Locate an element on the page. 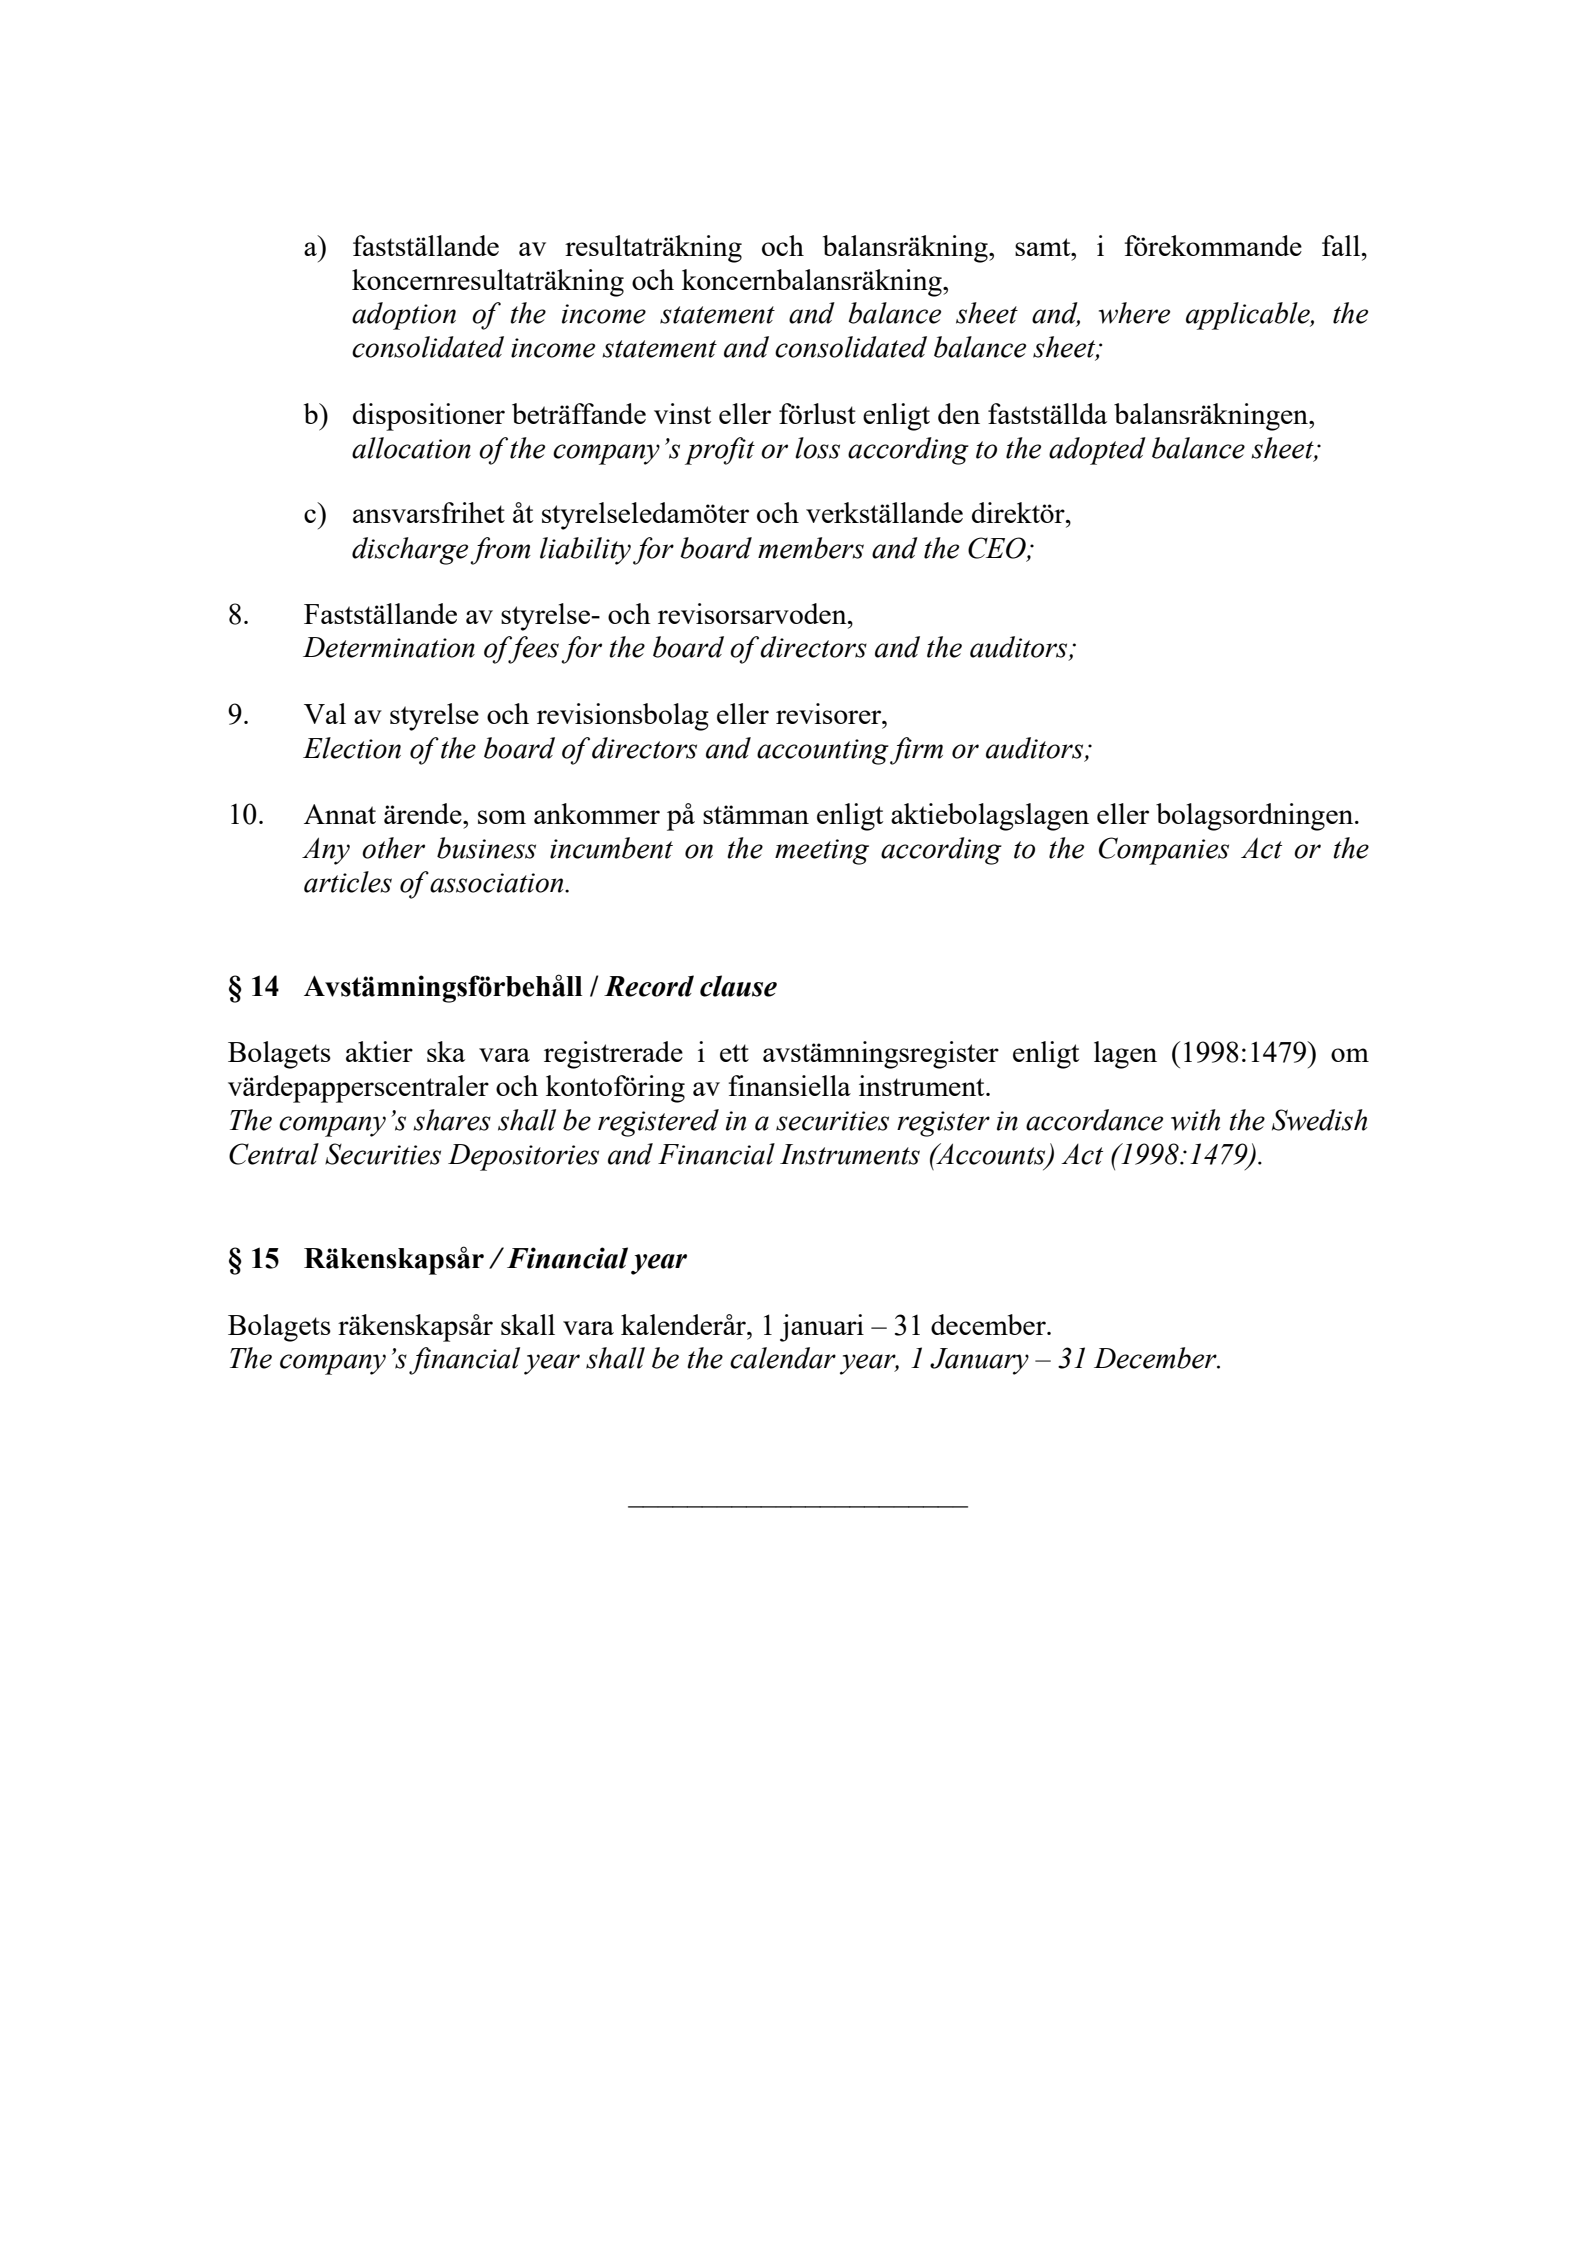 The height and width of the document is (2259, 1596). January is located at coordinates (979, 1361).
